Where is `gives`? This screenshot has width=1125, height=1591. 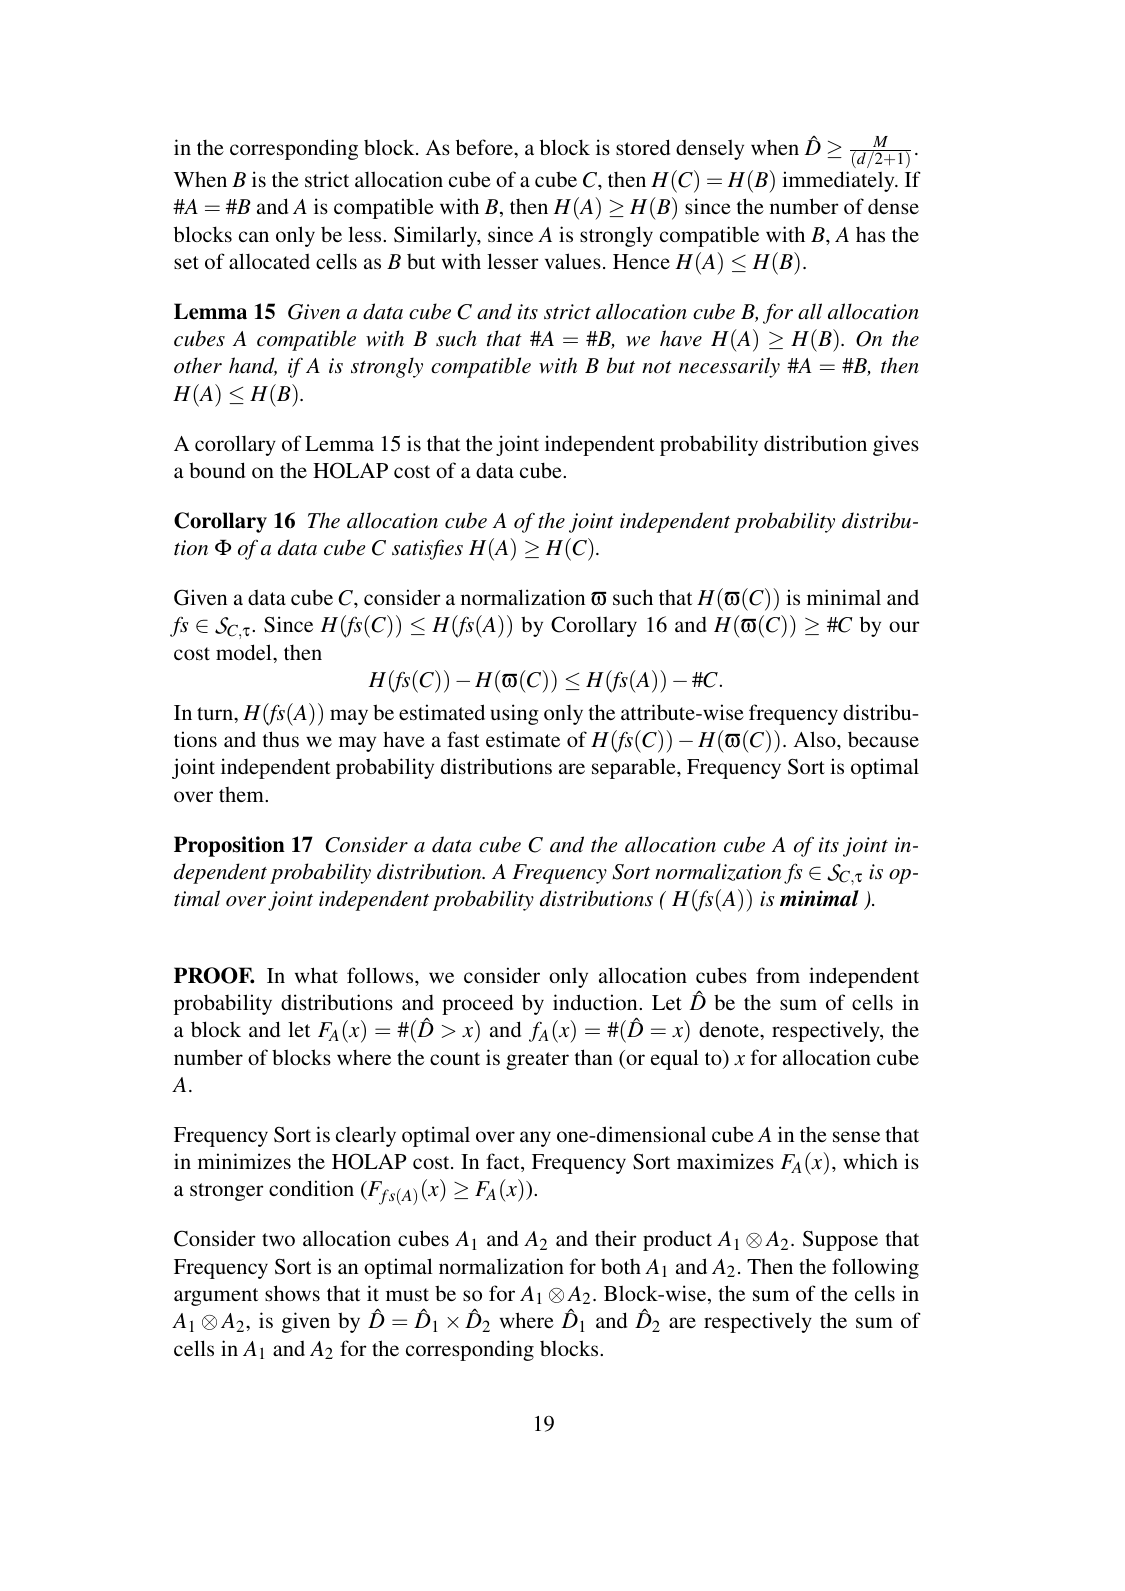 gives is located at coordinates (896, 445).
